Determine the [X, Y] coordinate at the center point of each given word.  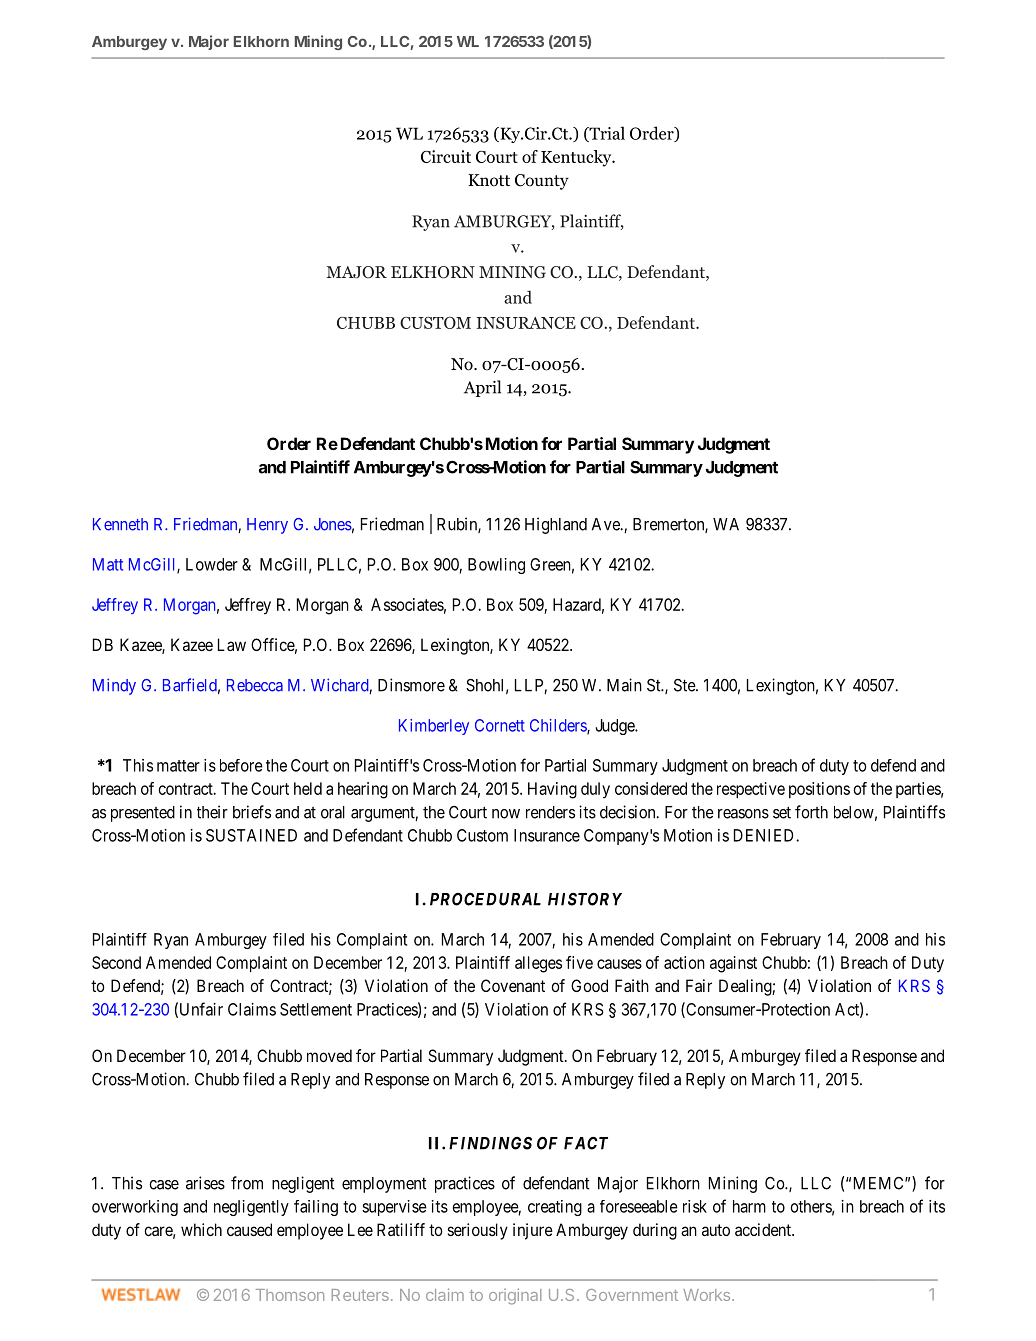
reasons [743, 814]
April [482, 388]
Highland [556, 525]
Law [232, 644]
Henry [267, 526]
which [201, 1229]
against [733, 964]
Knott [489, 180]
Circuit [446, 156]
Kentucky [577, 158]
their [212, 812]
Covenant [513, 985]
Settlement [316, 1009]
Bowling [496, 566]
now [506, 814]
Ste [685, 685]
